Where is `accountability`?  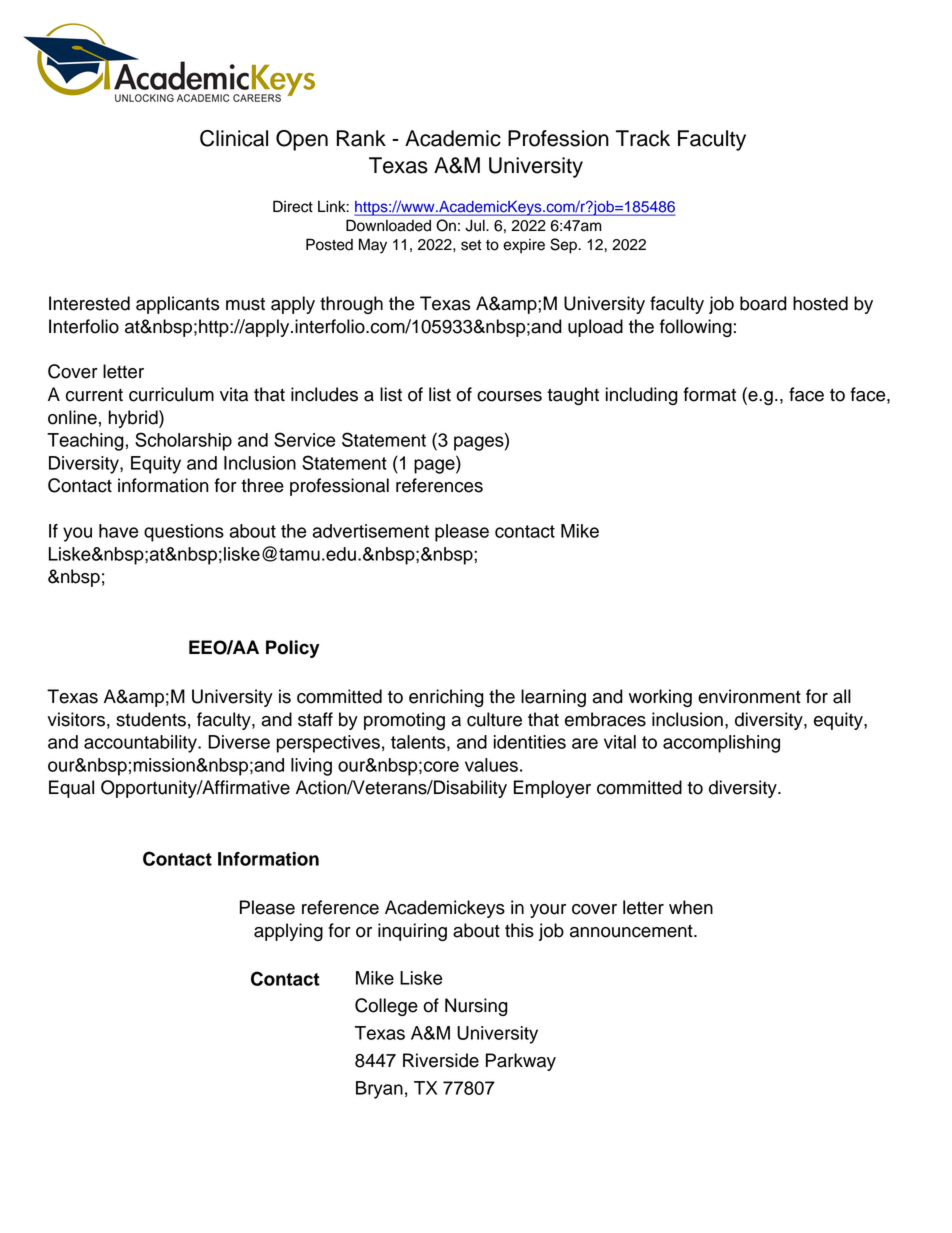
accountability is located at coordinates (141, 744).
